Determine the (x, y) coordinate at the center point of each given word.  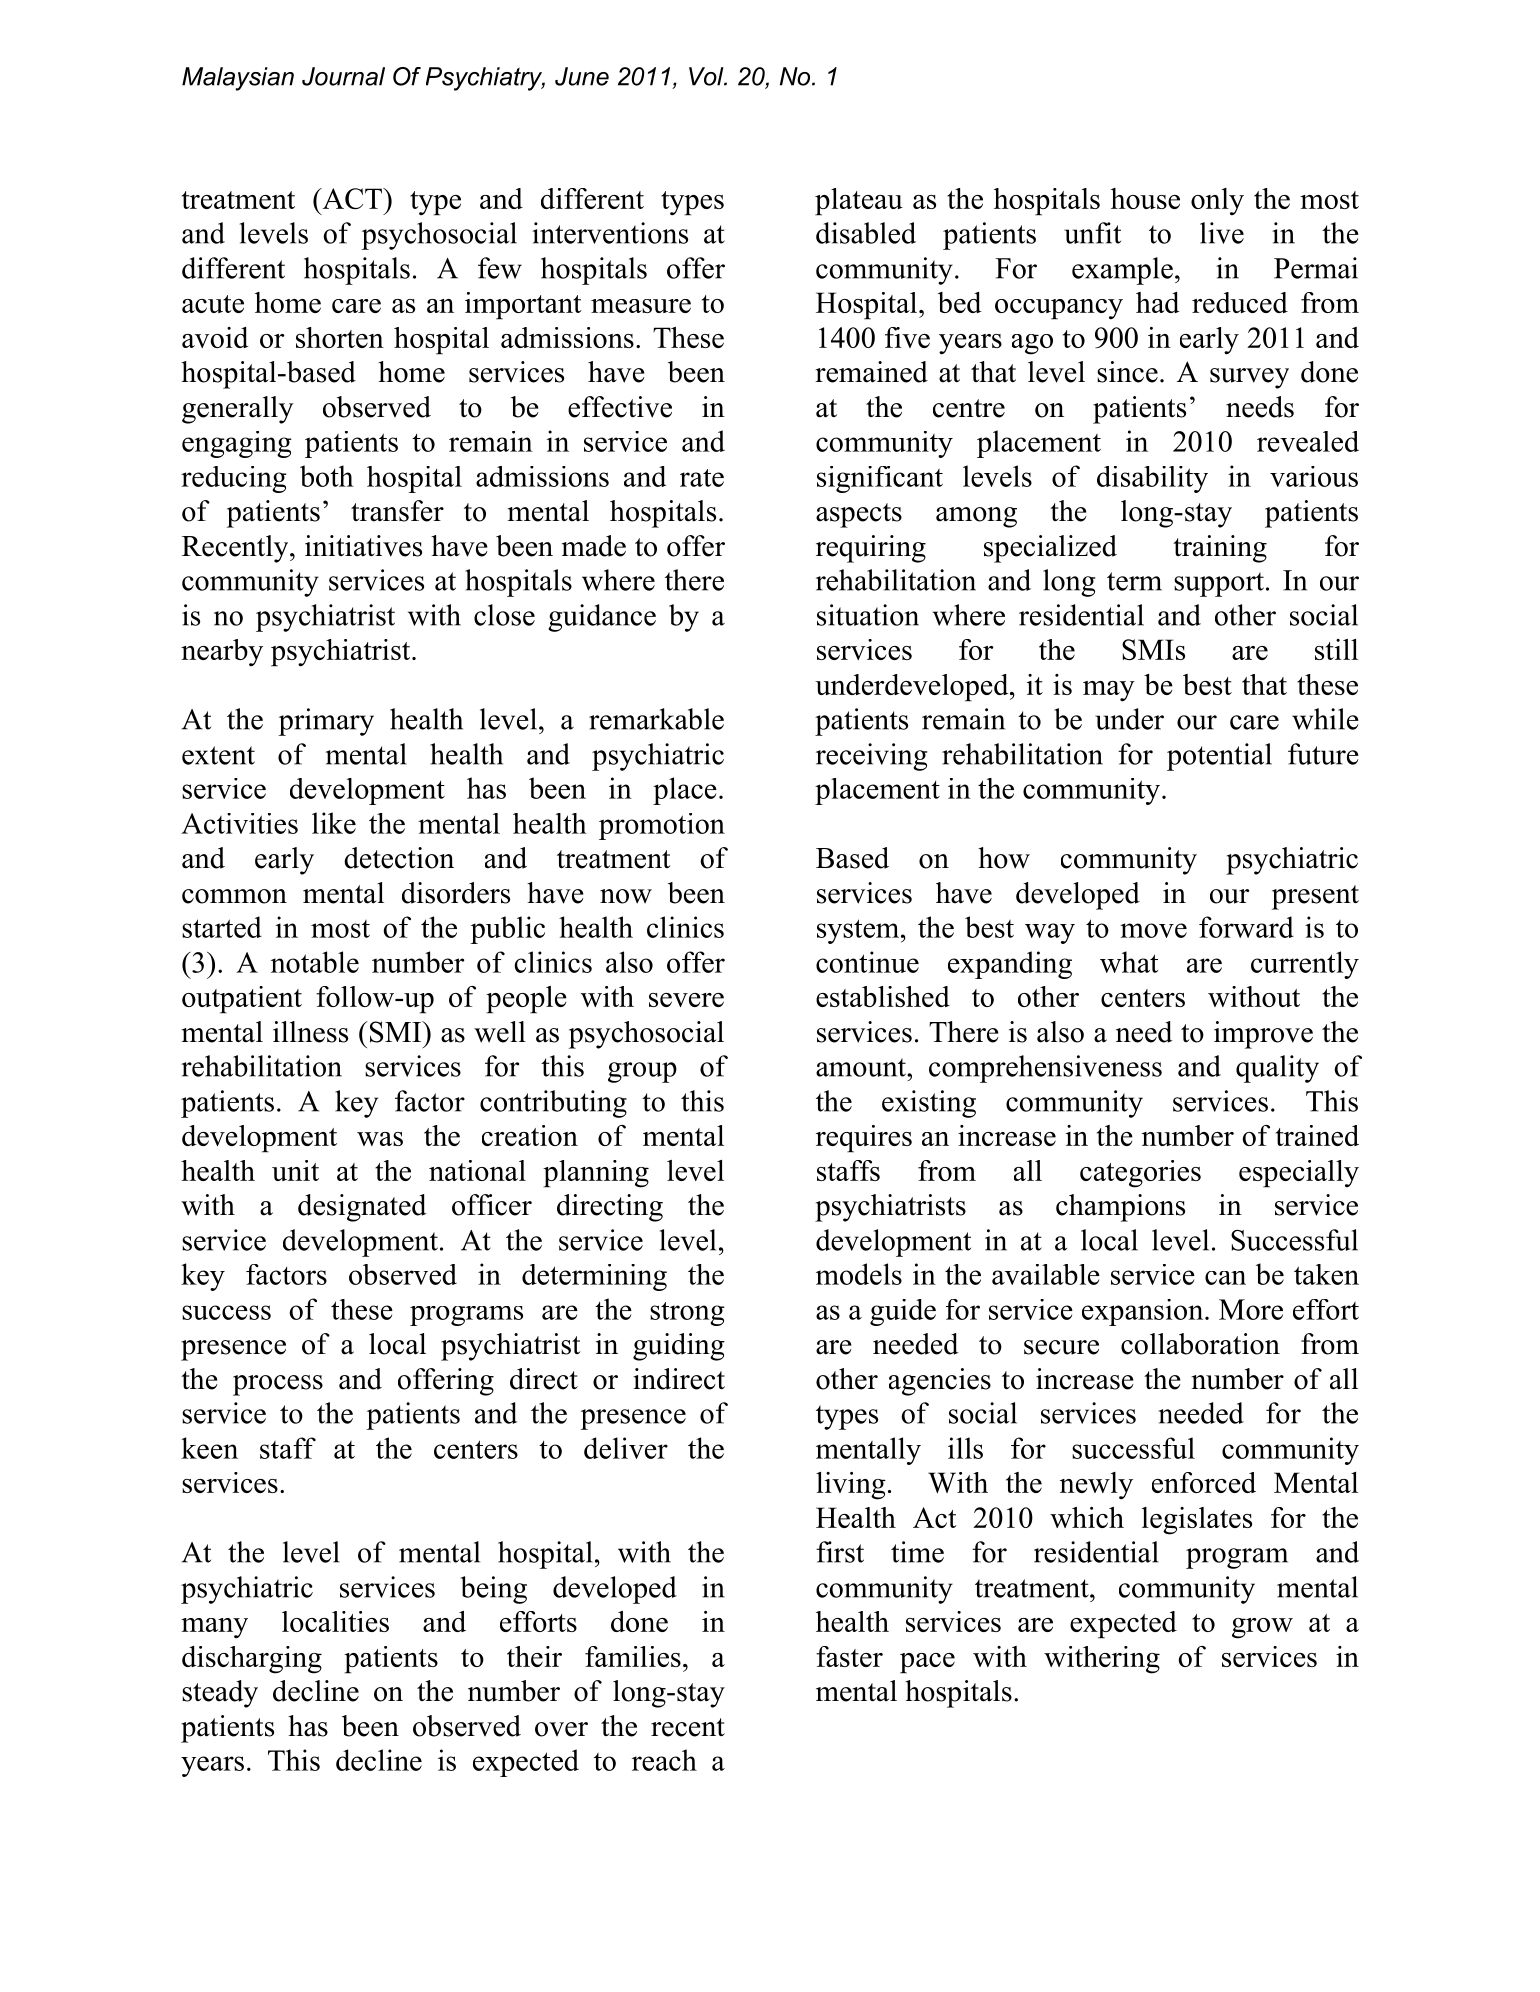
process (278, 1385)
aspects (859, 515)
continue (867, 962)
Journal (343, 76)
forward (1246, 927)
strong (687, 1314)
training (1220, 549)
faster (849, 1656)
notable (315, 962)
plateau (859, 202)
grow (1262, 1628)
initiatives (363, 546)
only (1217, 202)
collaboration (1200, 1344)
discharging (252, 1660)
